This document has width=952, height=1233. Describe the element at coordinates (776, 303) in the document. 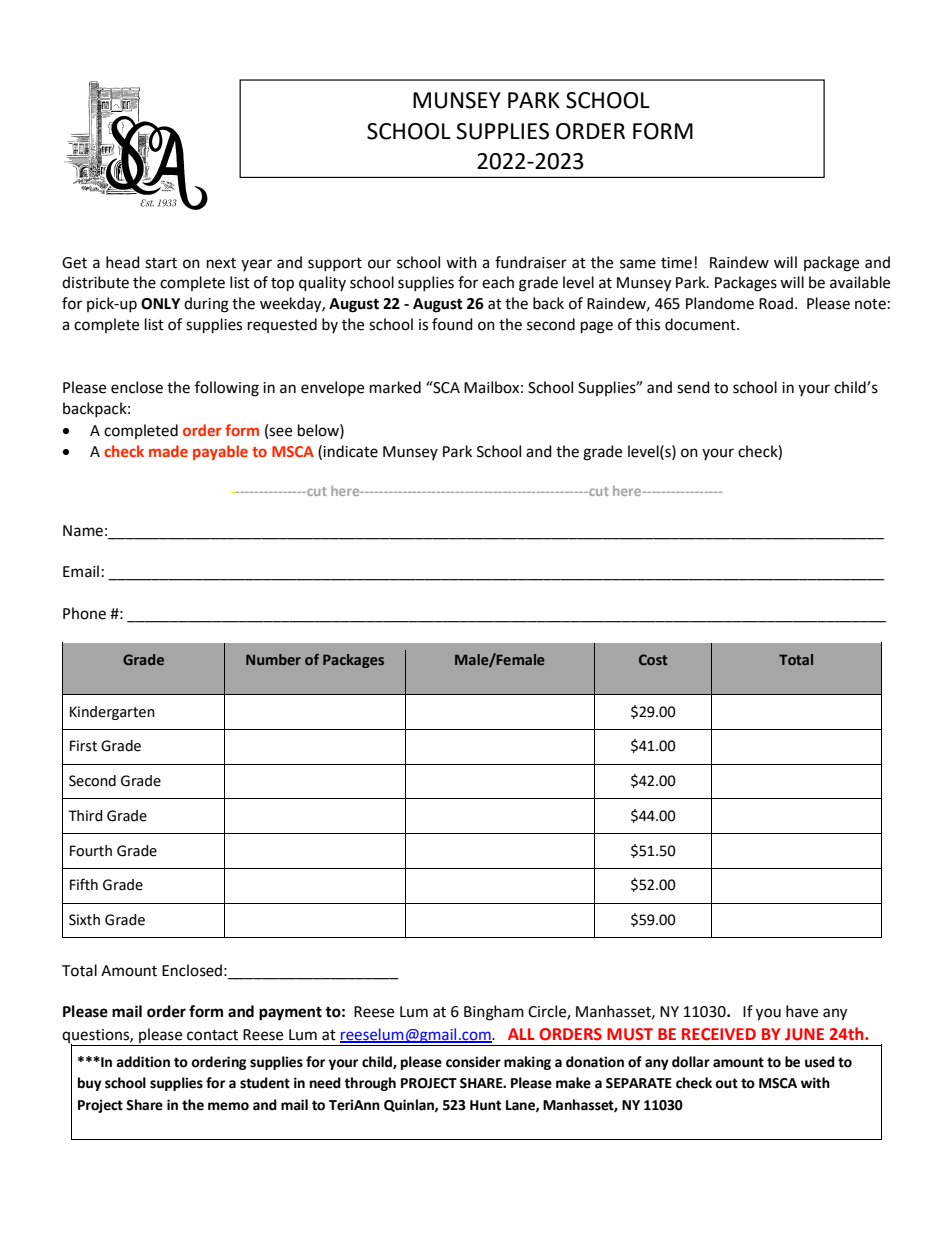

I see `Road` at that location.
